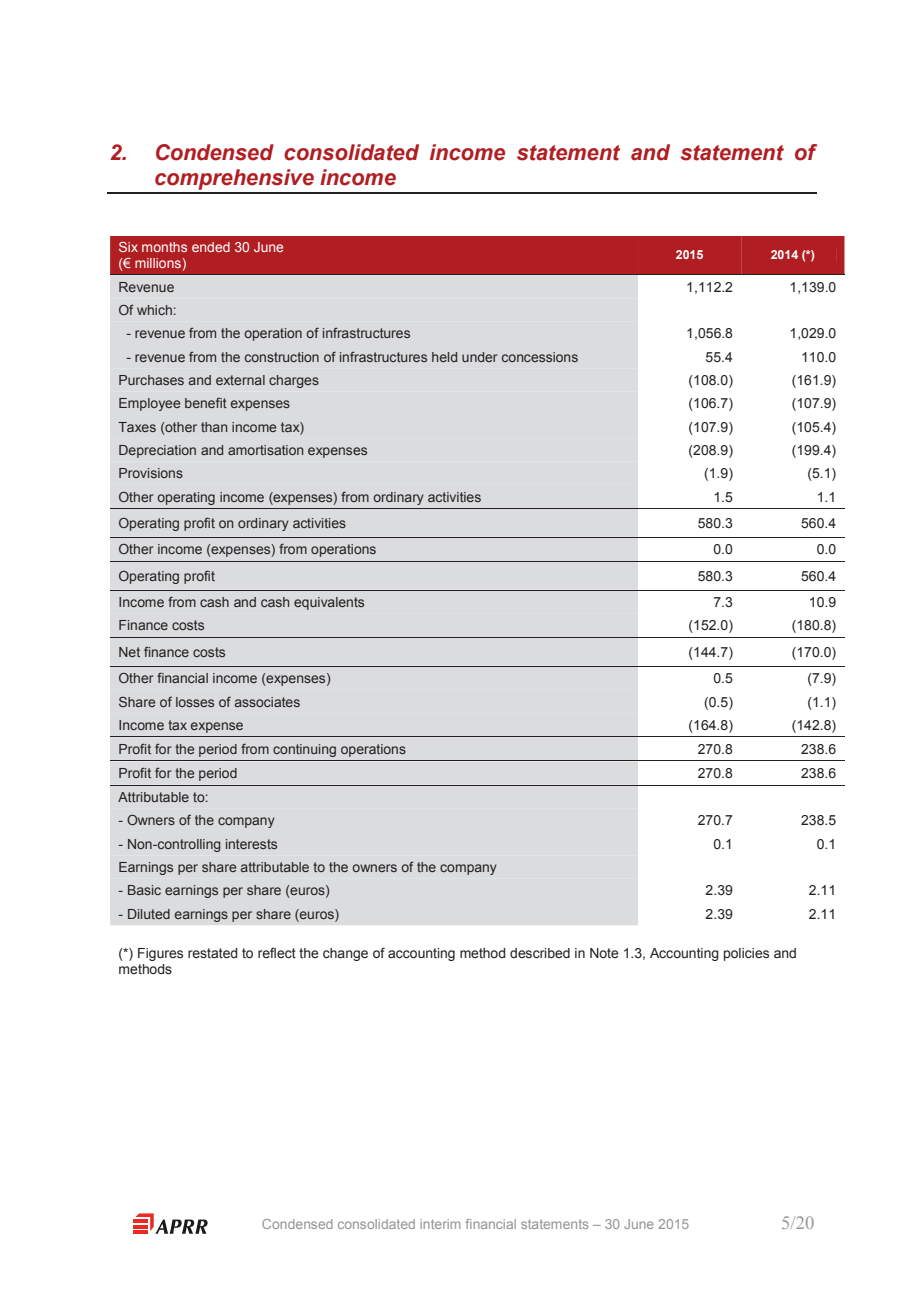 Image resolution: width=924 pixels, height=1308 pixels. I want to click on ended, so click(211, 247).
